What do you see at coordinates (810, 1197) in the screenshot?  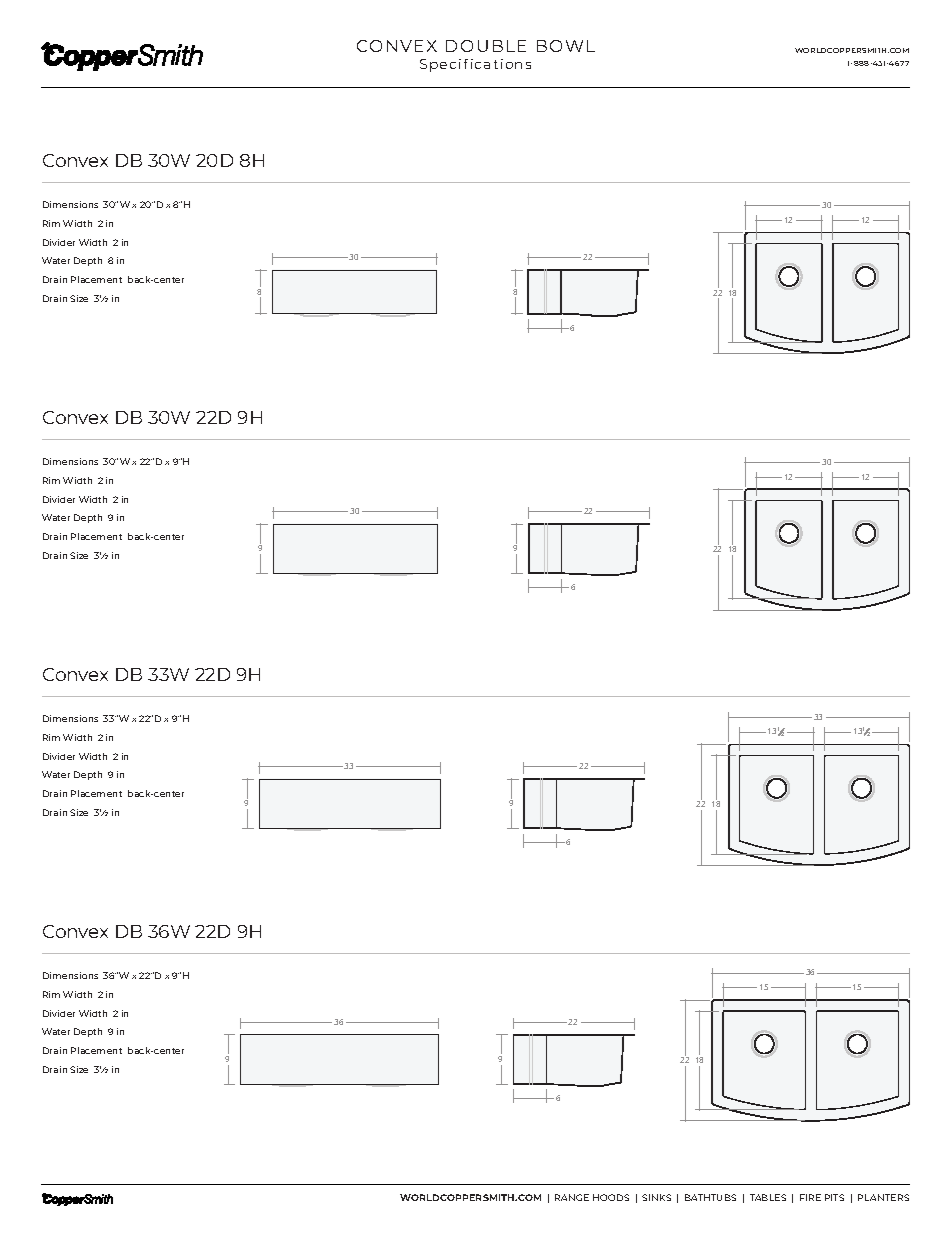 I see `FIRE` at bounding box center [810, 1197].
